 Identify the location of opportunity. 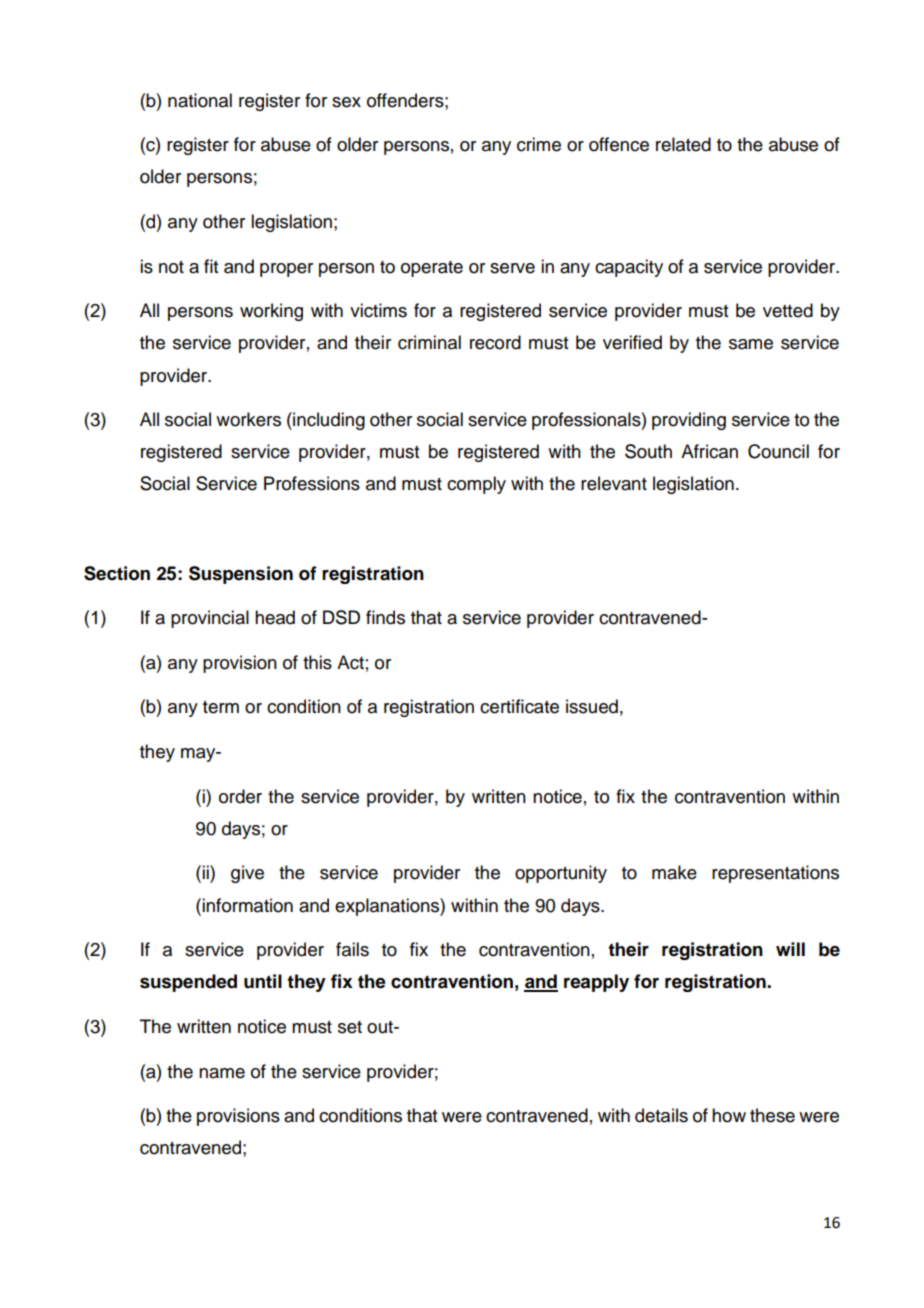
(561, 874).
